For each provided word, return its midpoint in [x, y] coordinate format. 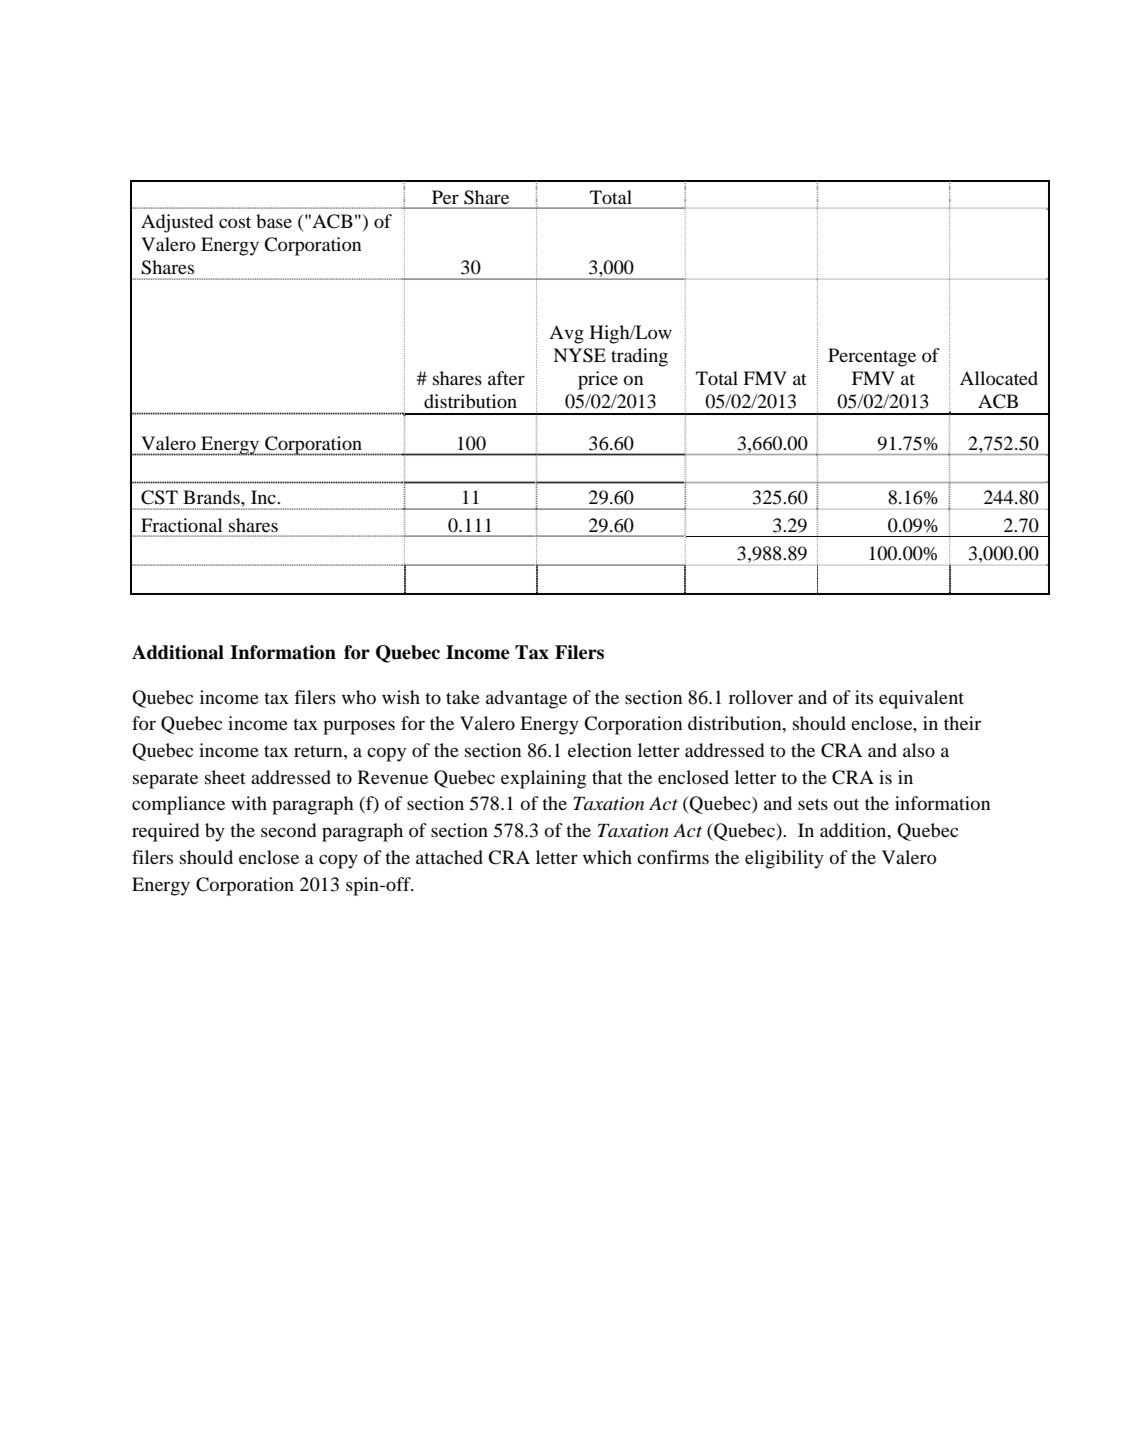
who [359, 697]
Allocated [999, 378]
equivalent [921, 699]
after [506, 378]
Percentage [872, 357]
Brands [212, 497]
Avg [566, 334]
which [607, 857]
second [288, 830]
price [598, 380]
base [274, 221]
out [846, 804]
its [864, 697]
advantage [526, 699]
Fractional [182, 525]
